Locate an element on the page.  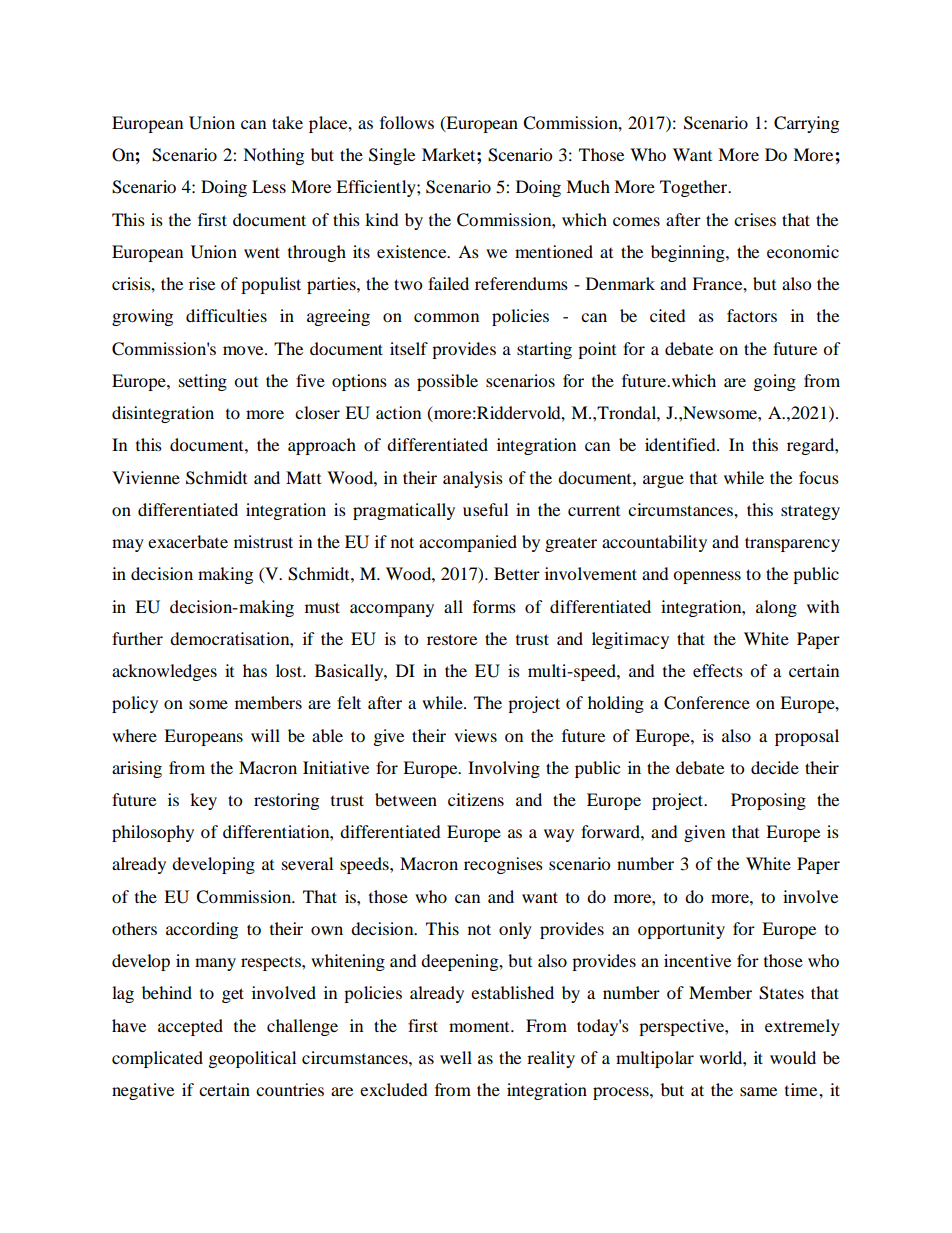
identified is located at coordinates (681, 444).
